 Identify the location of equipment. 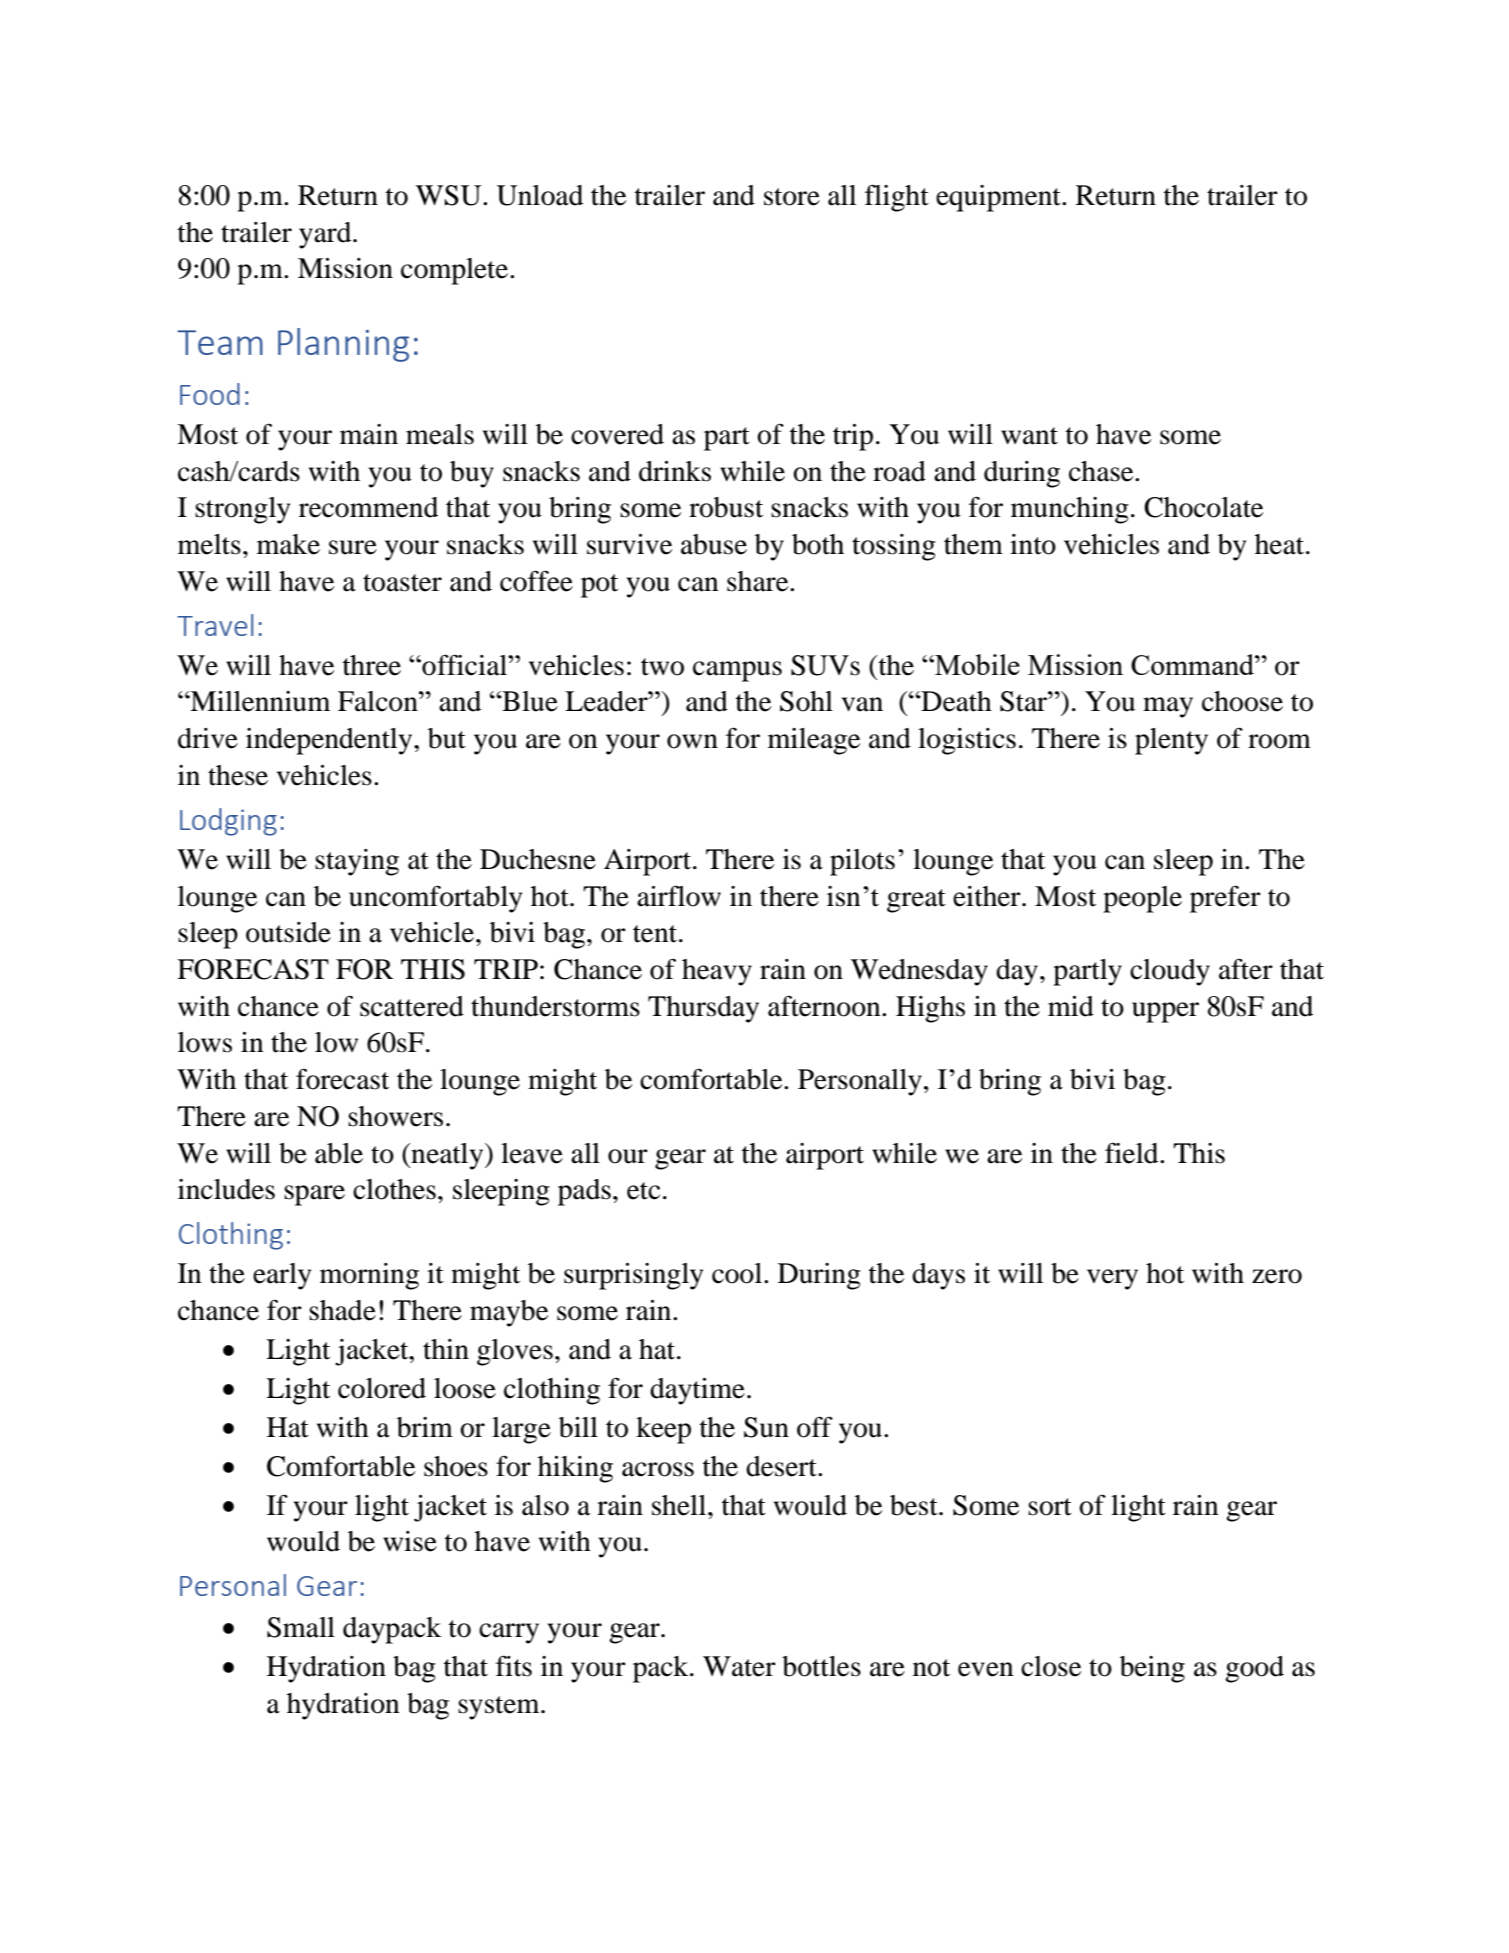
(999, 198).
